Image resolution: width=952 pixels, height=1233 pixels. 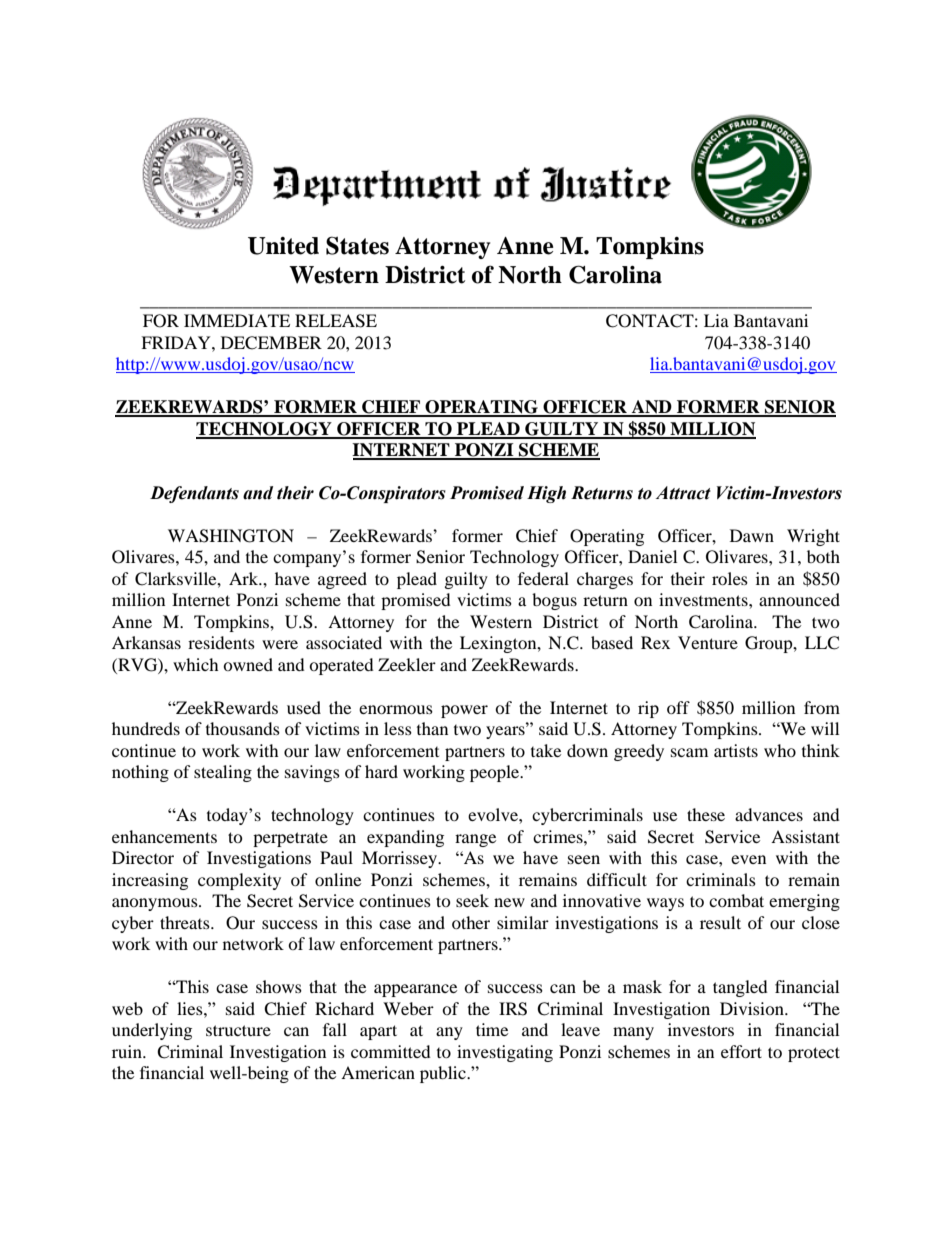 What do you see at coordinates (231, 536) in the screenshot?
I see `WASHINGTON` at bounding box center [231, 536].
